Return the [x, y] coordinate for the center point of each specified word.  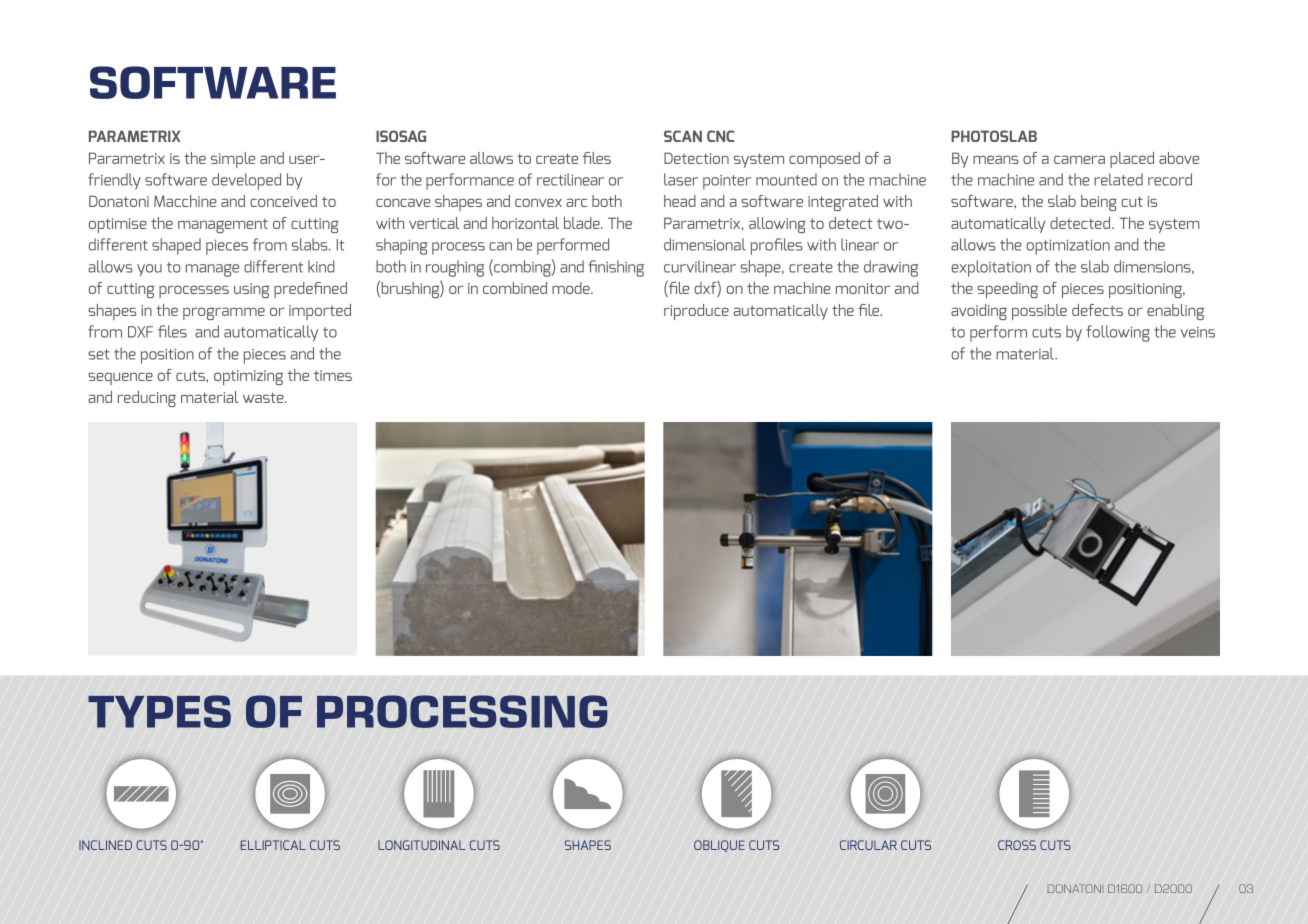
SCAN [683, 136]
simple [233, 160]
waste [264, 397]
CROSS [1017, 845]
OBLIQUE [719, 846]
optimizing [248, 377]
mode [572, 288]
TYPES [159, 711]
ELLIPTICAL [273, 845]
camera [1079, 159]
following [1118, 333]
